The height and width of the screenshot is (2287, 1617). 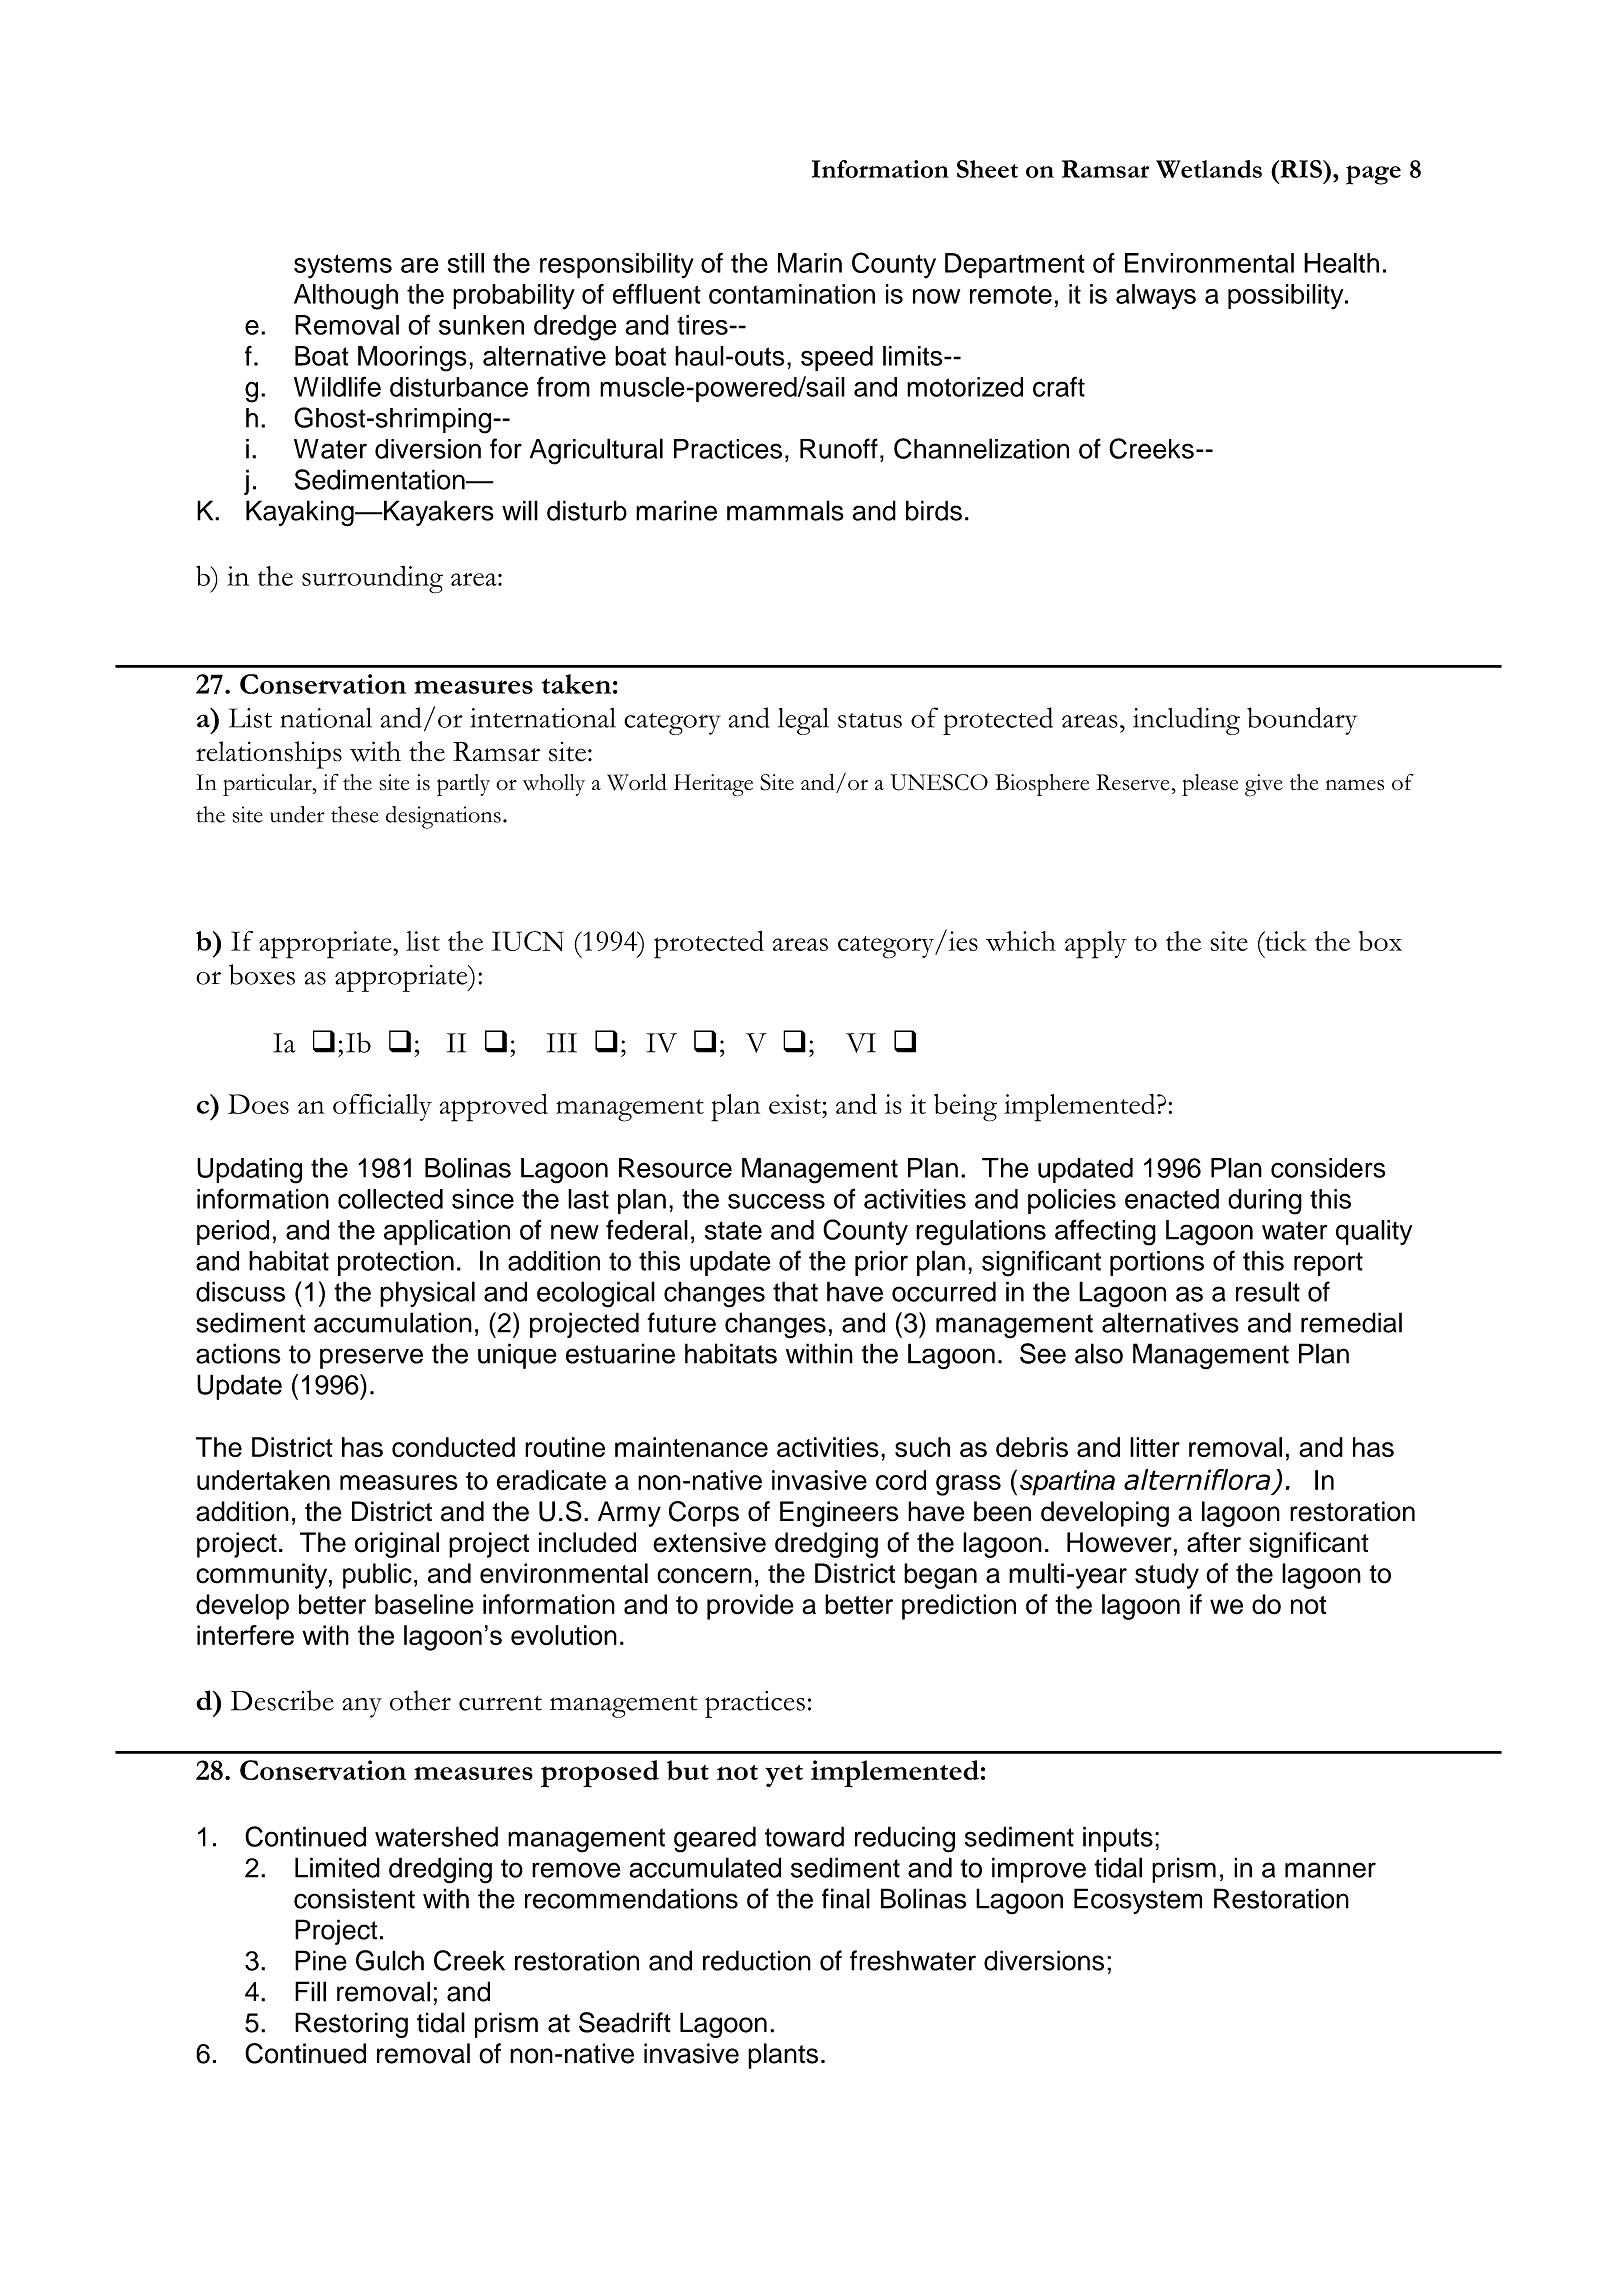 What do you see at coordinates (1328, 1168) in the screenshot?
I see `considers` at bounding box center [1328, 1168].
